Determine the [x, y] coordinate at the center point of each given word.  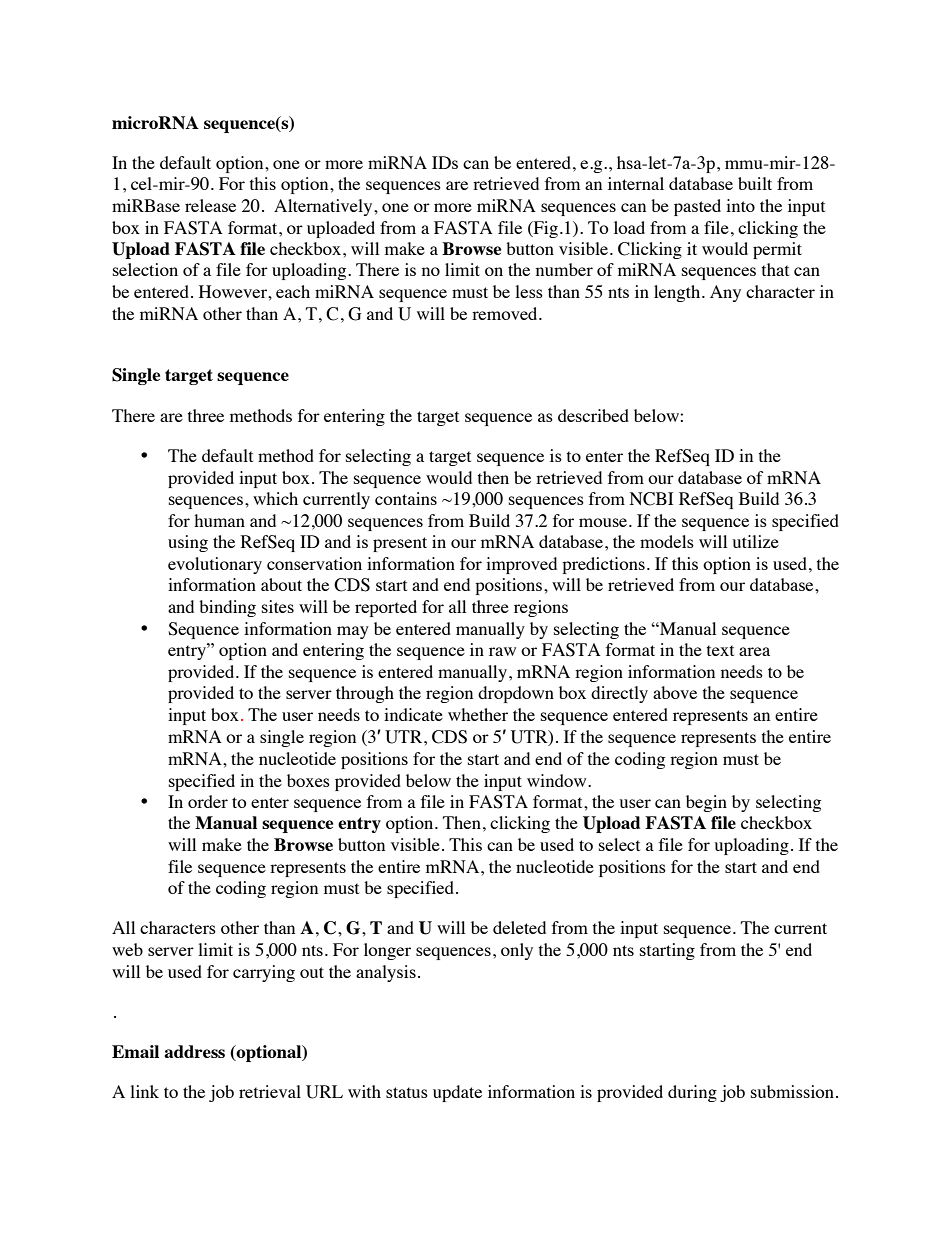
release [210, 205]
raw [502, 651]
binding [227, 608]
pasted [697, 207]
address [194, 1051]
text [720, 650]
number [564, 269]
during [692, 1093]
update [457, 1093]
